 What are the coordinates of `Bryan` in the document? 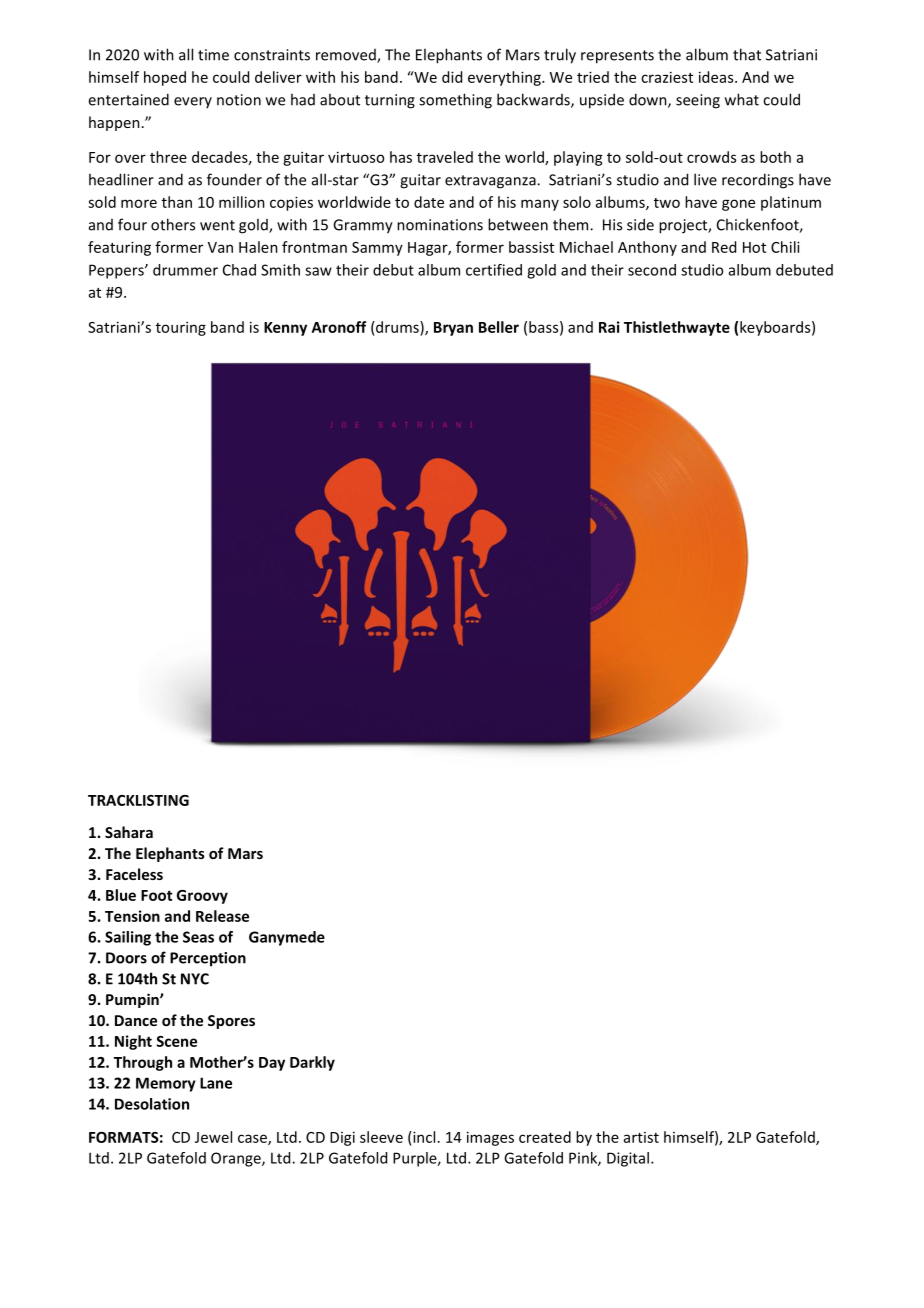 It's located at (453, 329).
